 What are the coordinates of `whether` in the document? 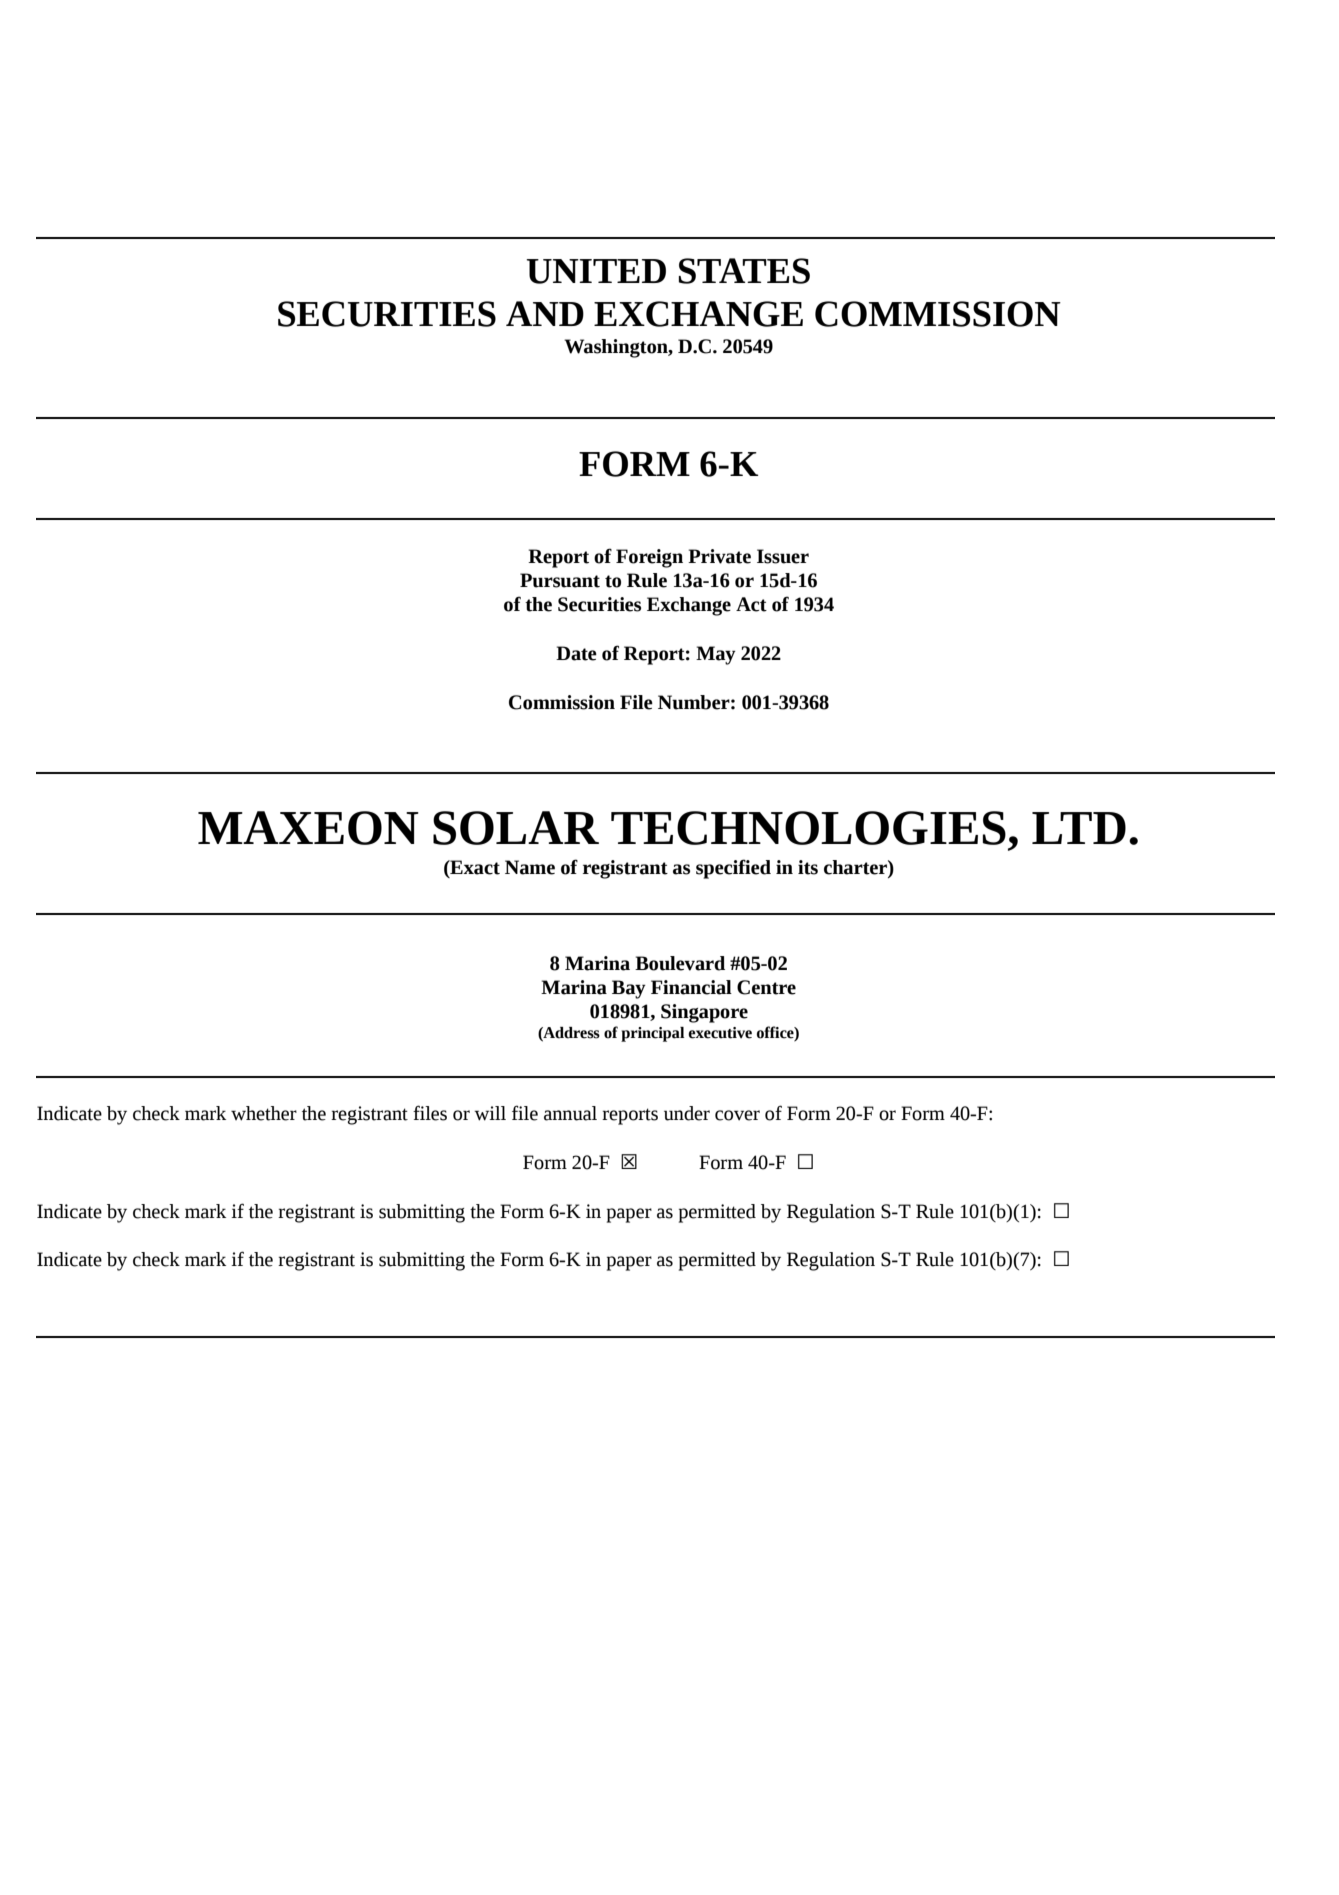 It's located at (264, 1113).
